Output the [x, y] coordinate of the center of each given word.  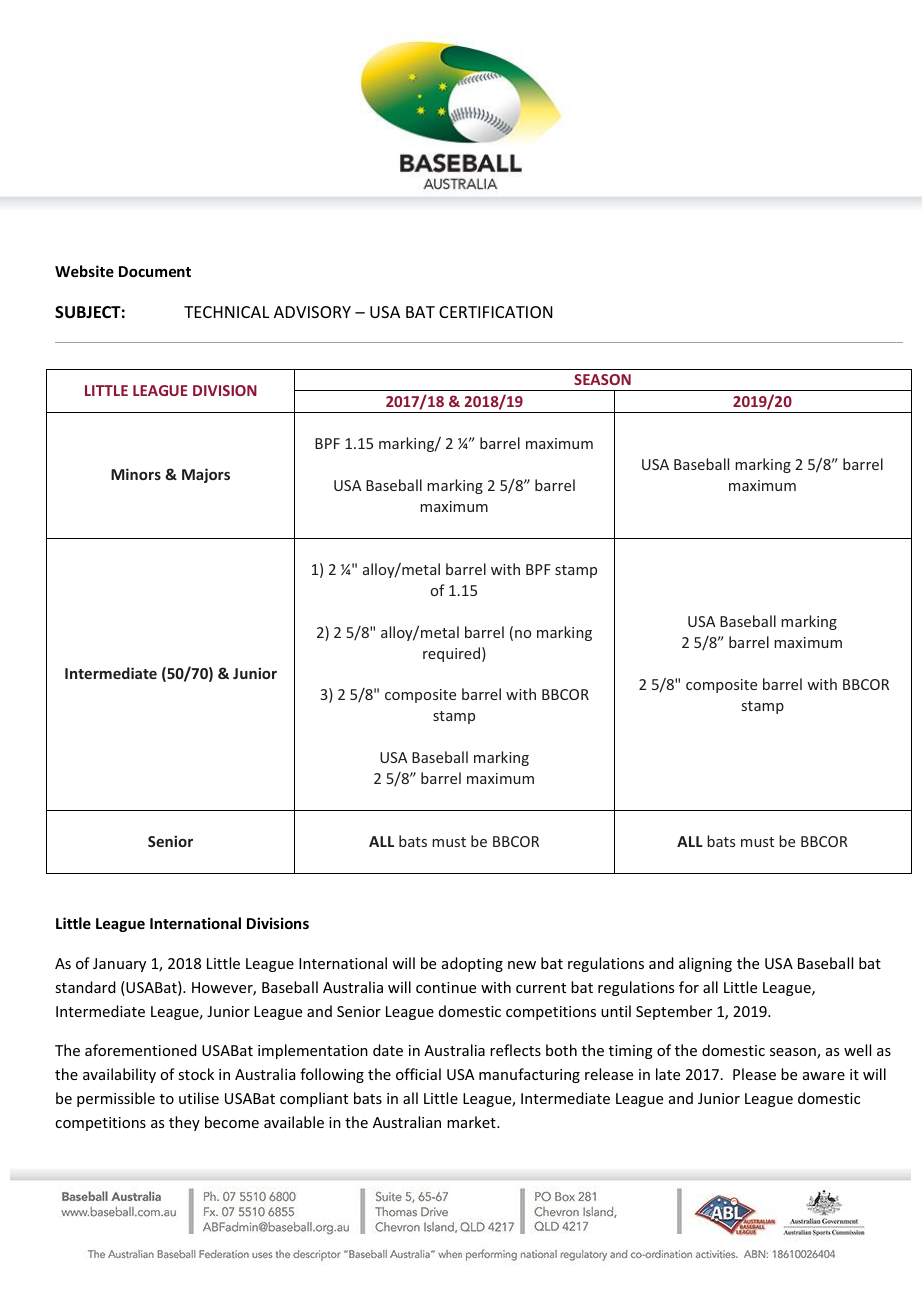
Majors [206, 475]
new [522, 965]
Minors [136, 474]
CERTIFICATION [496, 312]
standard [85, 987]
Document [155, 271]
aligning [705, 964]
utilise [199, 1098]
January [119, 965]
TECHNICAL [226, 312]
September [674, 1012]
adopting [472, 964]
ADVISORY [312, 312]
